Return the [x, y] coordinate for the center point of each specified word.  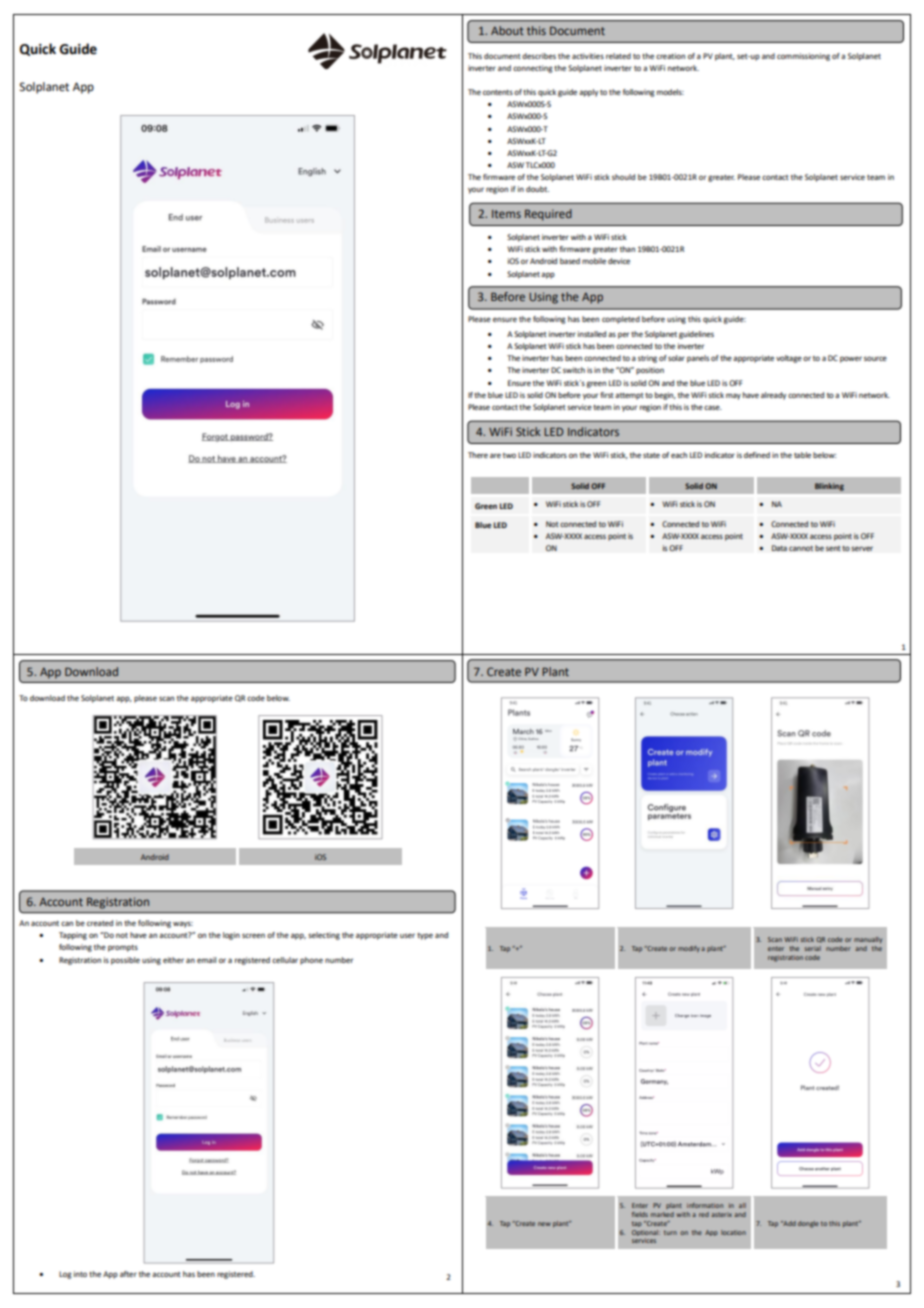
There [478, 455]
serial [812, 948]
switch [574, 370]
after [128, 1274]
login [231, 936]
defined [757, 455]
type [425, 936]
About [507, 30]
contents [498, 92]
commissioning [803, 57]
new [544, 1224]
